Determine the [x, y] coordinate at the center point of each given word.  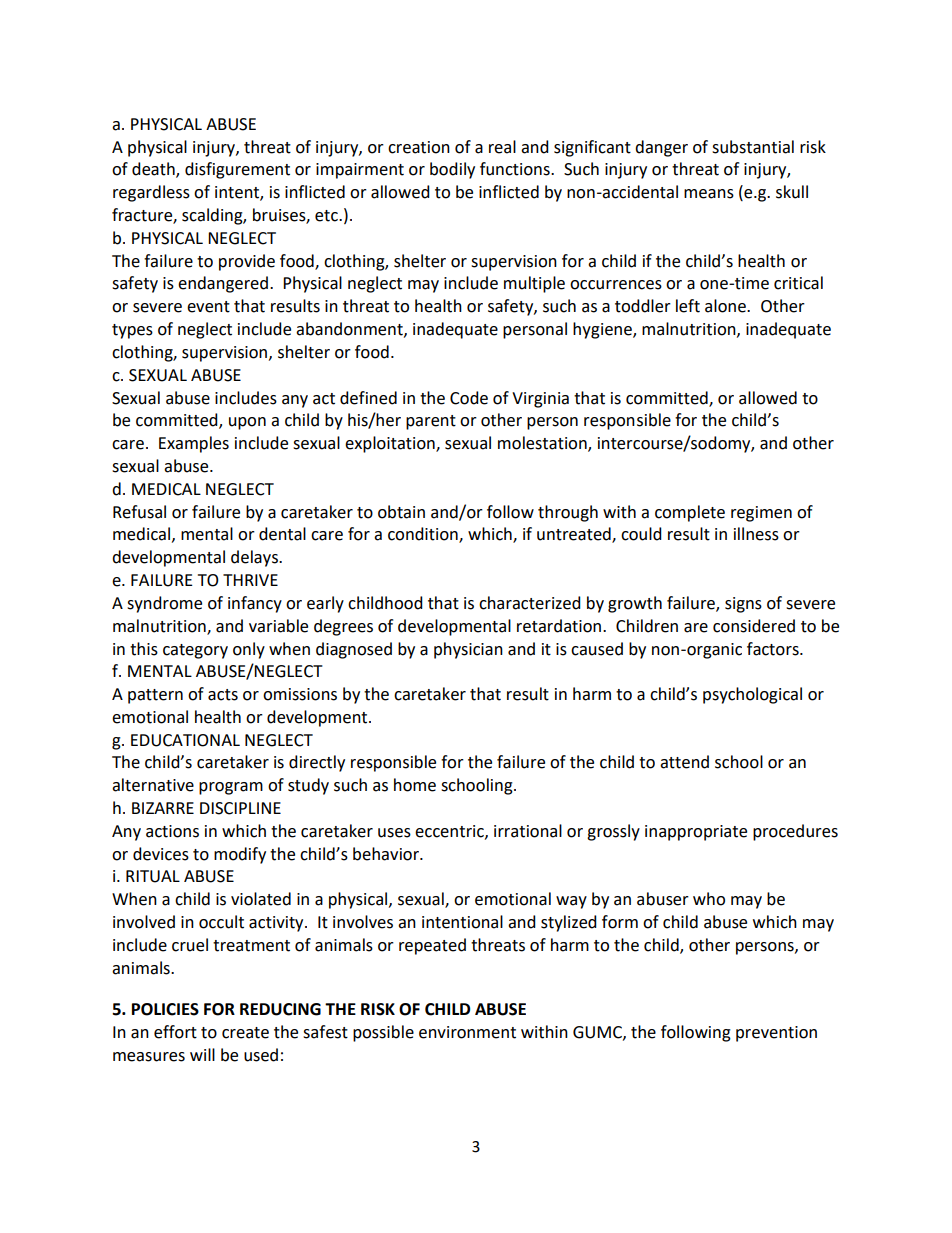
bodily [452, 170]
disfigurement [237, 170]
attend [684, 762]
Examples [194, 444]
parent [431, 422]
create [245, 1033]
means [709, 194]
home [415, 785]
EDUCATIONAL [185, 740]
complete [690, 513]
